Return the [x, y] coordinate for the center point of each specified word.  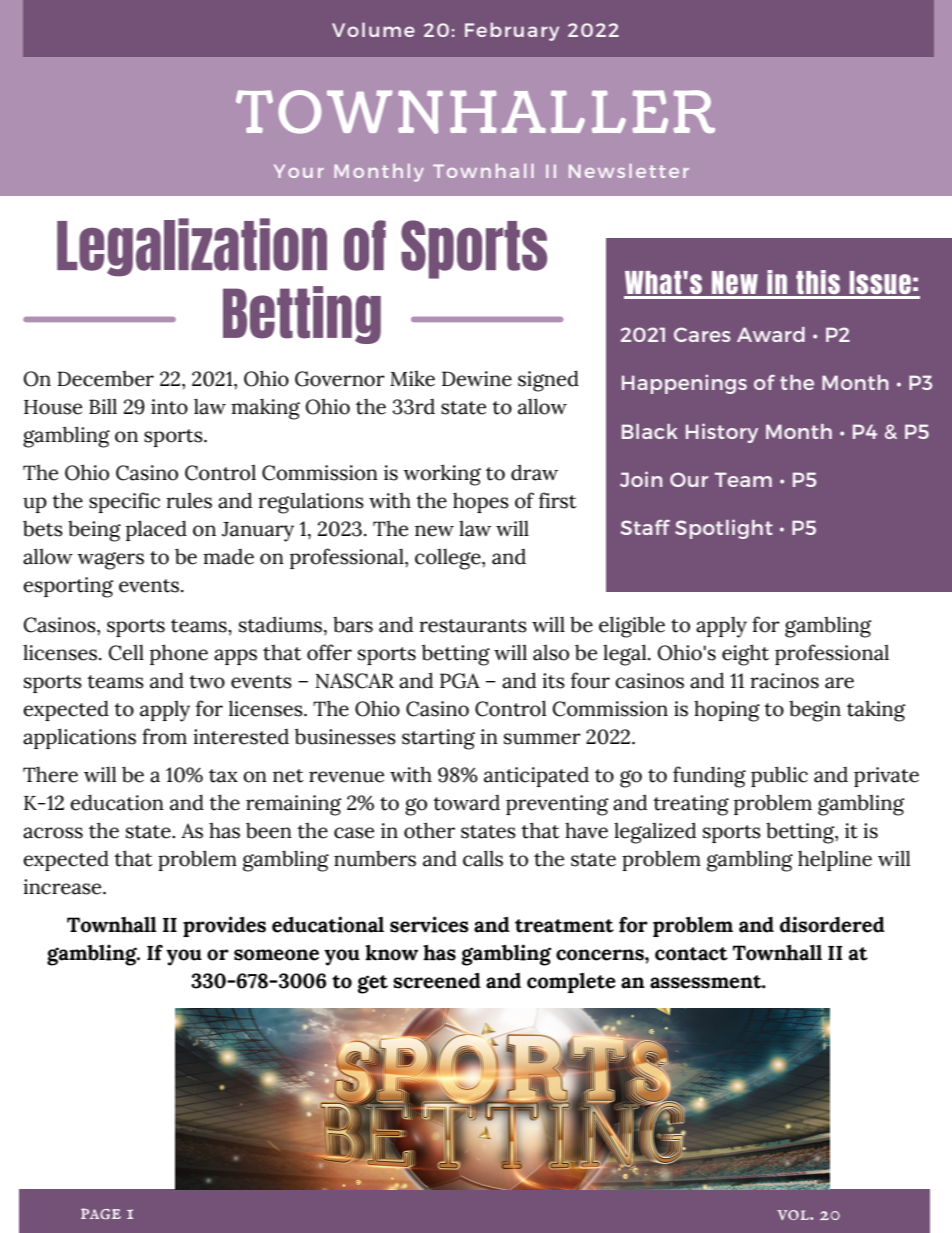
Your [299, 171]
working [442, 475]
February [512, 31]
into [169, 407]
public [779, 776]
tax [223, 776]
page [101, 1214]
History [722, 433]
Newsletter [629, 171]
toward [466, 803]
